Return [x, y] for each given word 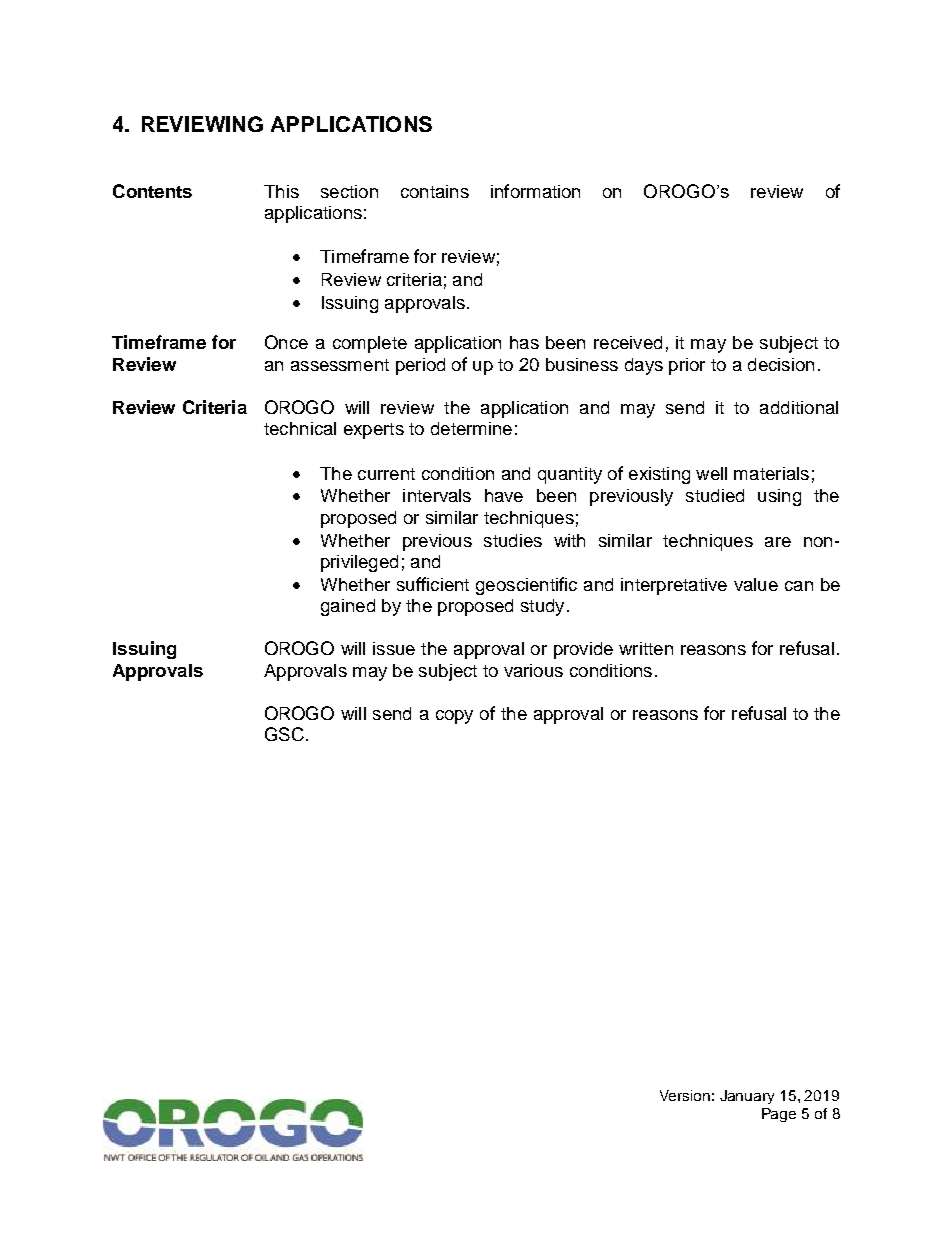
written [646, 648]
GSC [284, 734]
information [535, 191]
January [747, 1097]
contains [435, 191]
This [281, 191]
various [533, 670]
